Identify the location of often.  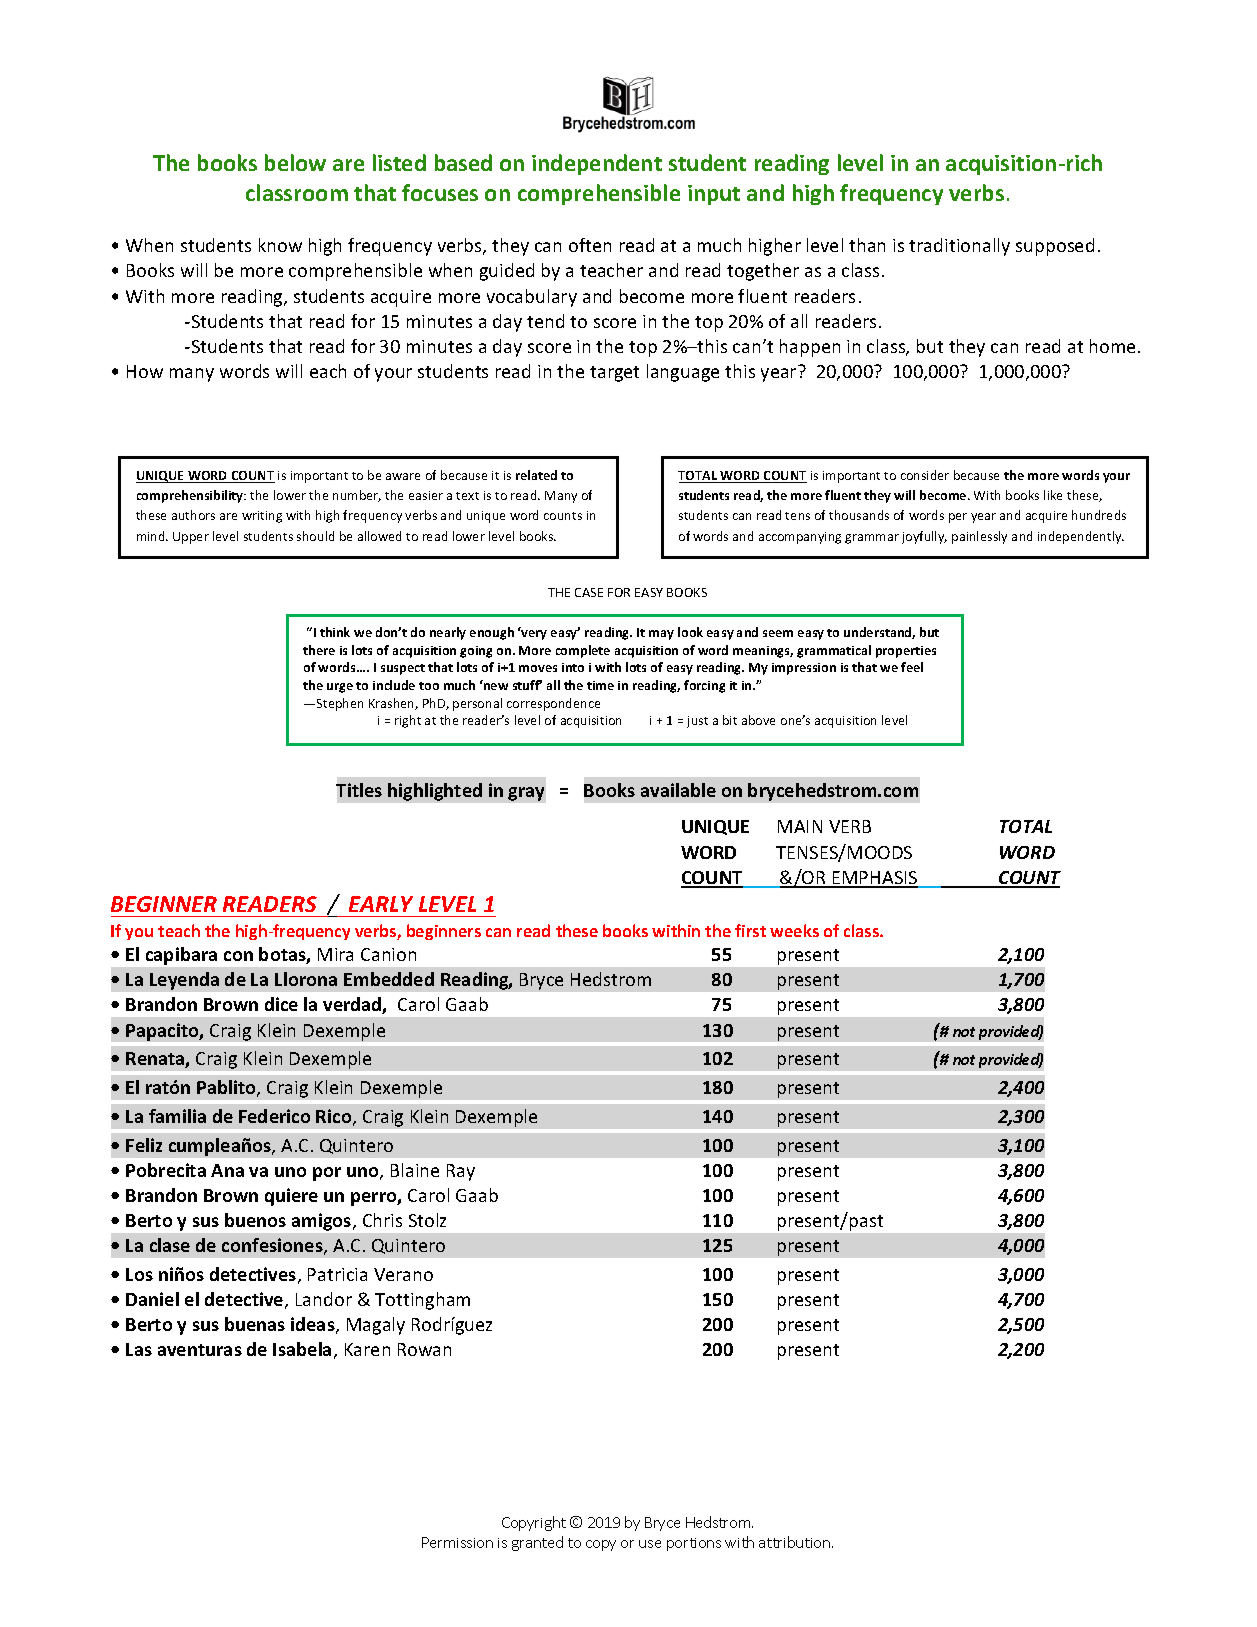
(590, 245).
